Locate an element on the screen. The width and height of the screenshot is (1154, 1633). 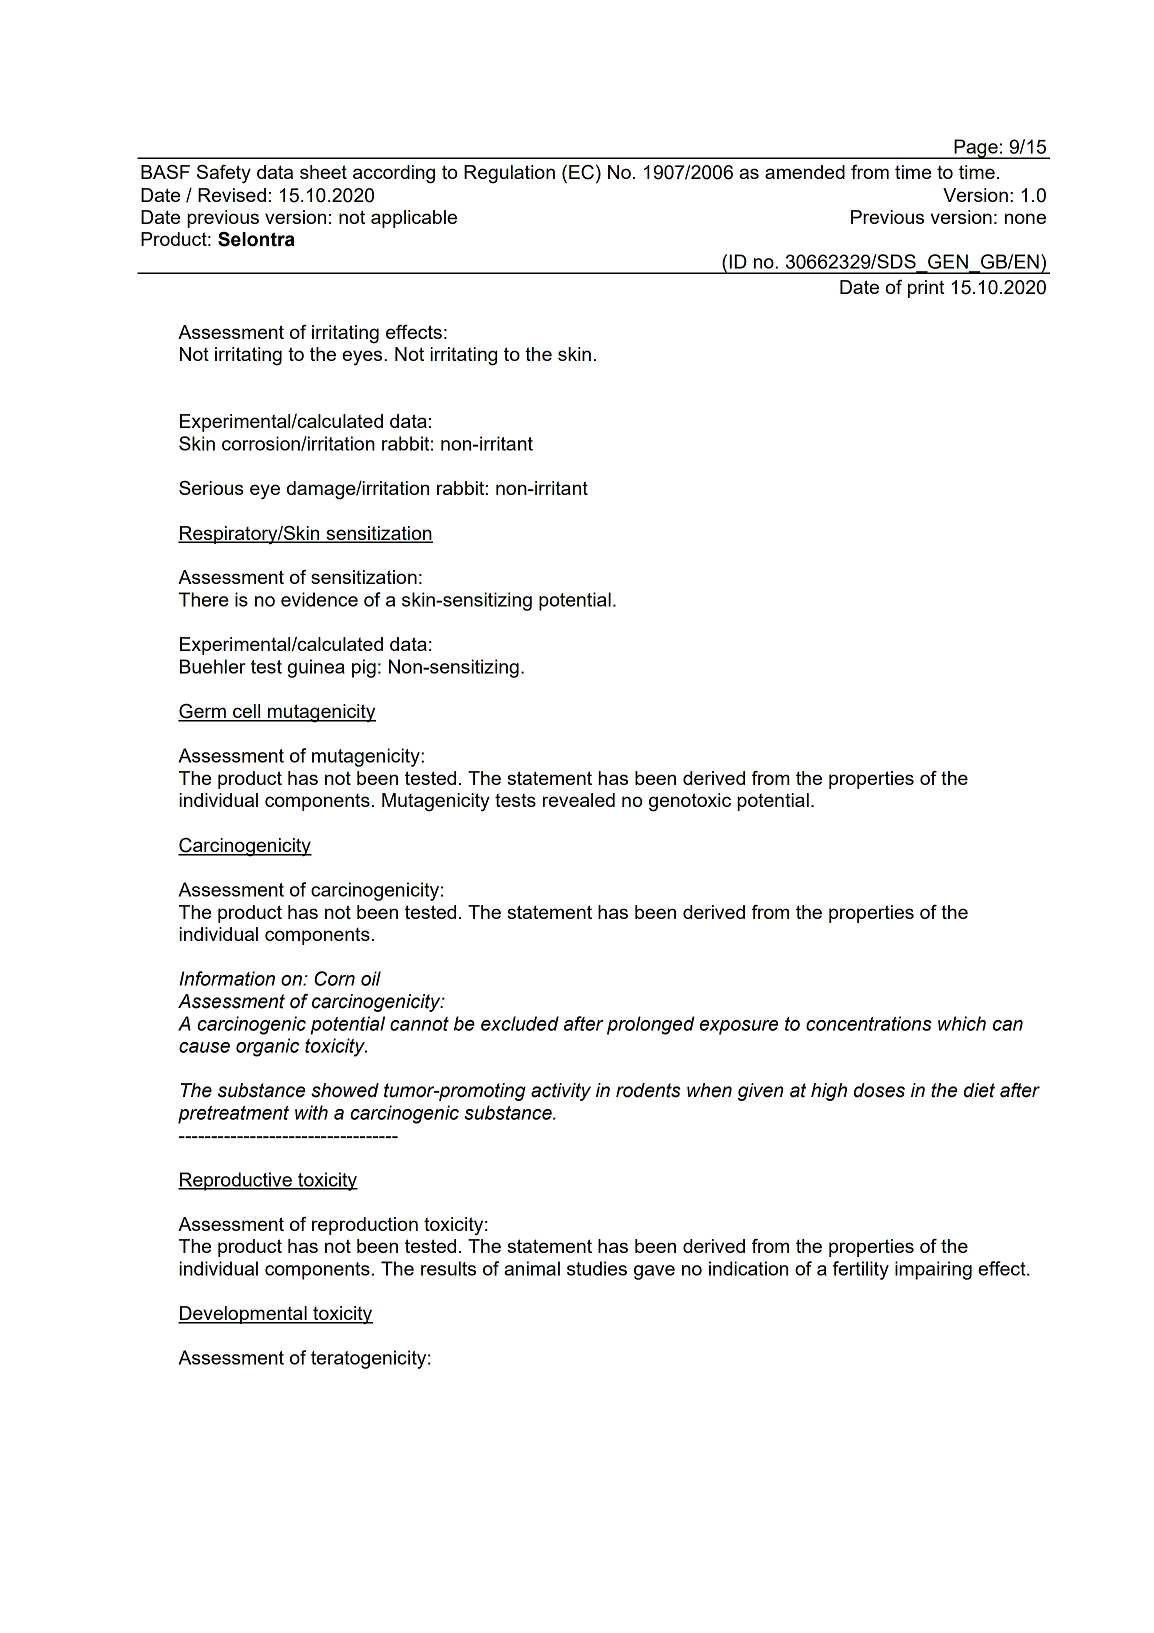
revealed is located at coordinates (579, 800).
